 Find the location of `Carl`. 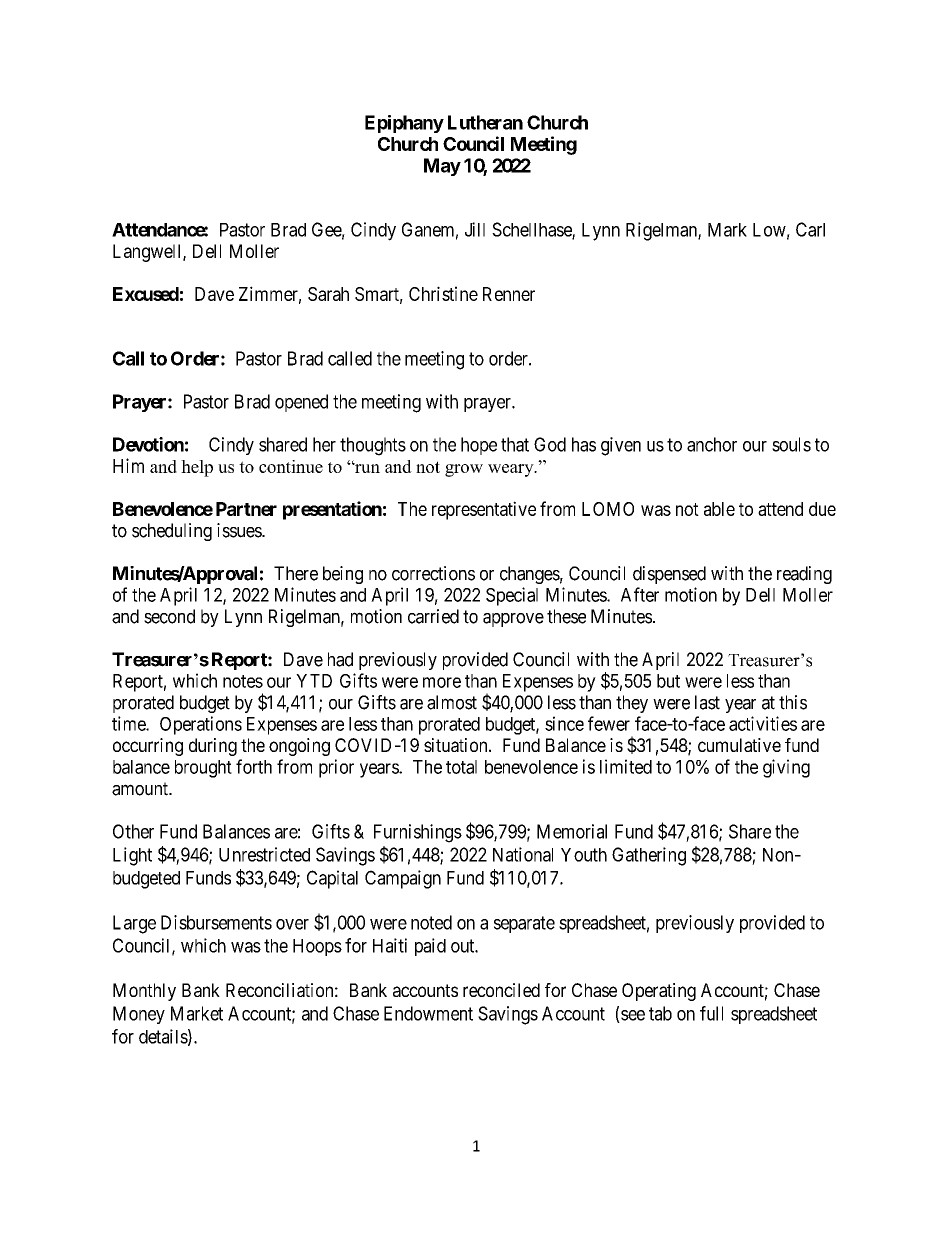

Carl is located at coordinates (810, 229).
